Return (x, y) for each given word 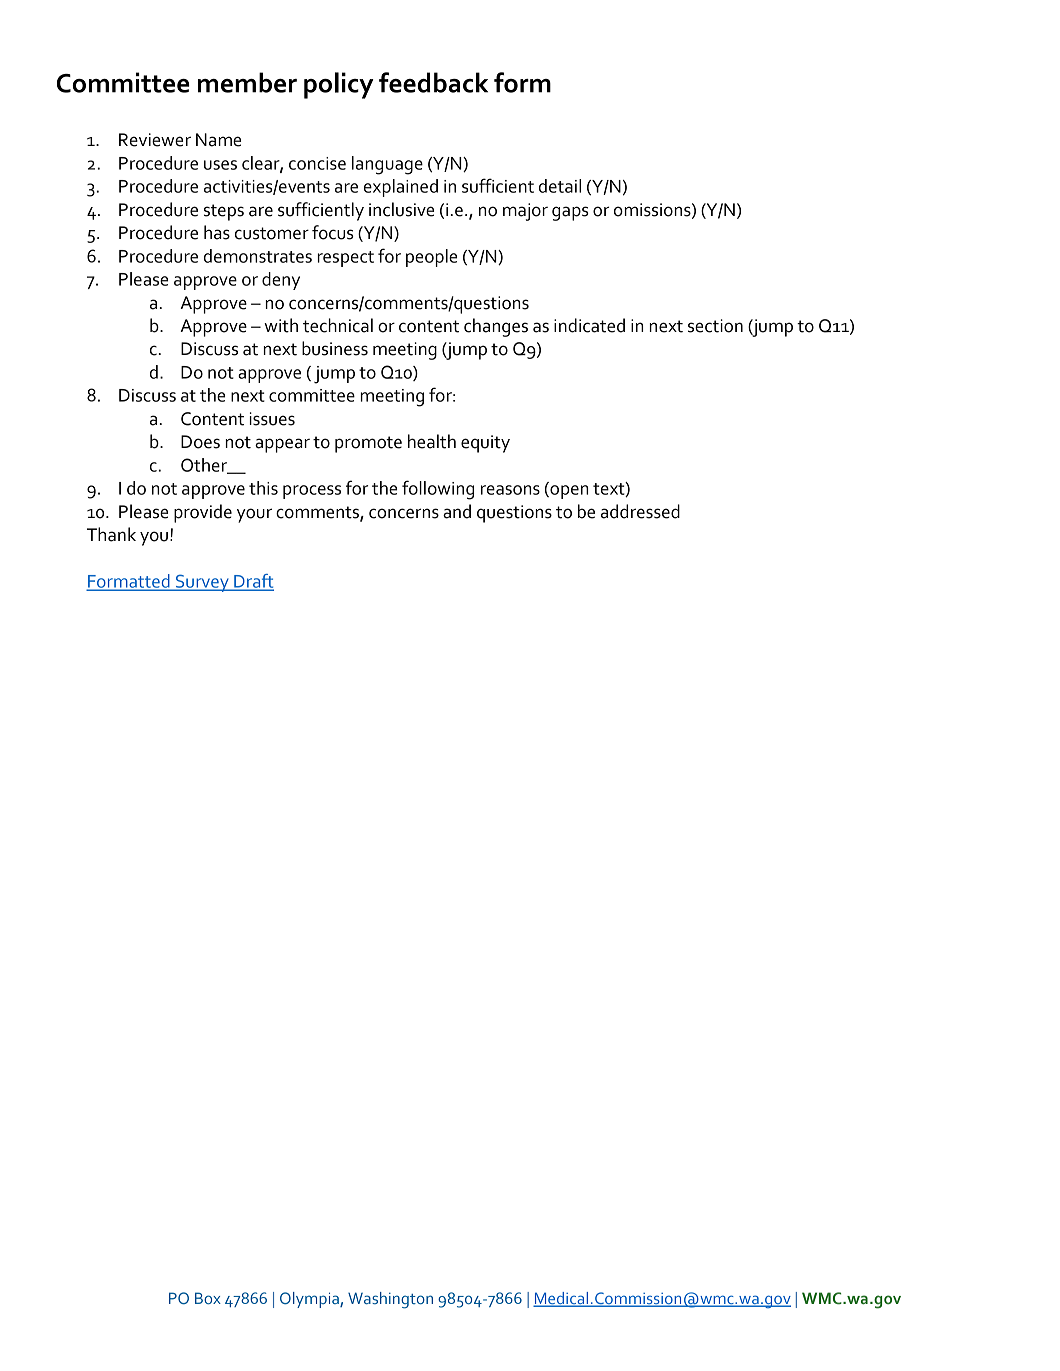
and (457, 511)
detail (560, 186)
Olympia (310, 1300)
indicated (589, 325)
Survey (202, 583)
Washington (390, 1300)
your (254, 515)
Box (208, 1298)
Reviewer (155, 140)
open (568, 492)
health (432, 441)
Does (200, 442)
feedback (433, 82)
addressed (640, 511)
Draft (253, 582)
